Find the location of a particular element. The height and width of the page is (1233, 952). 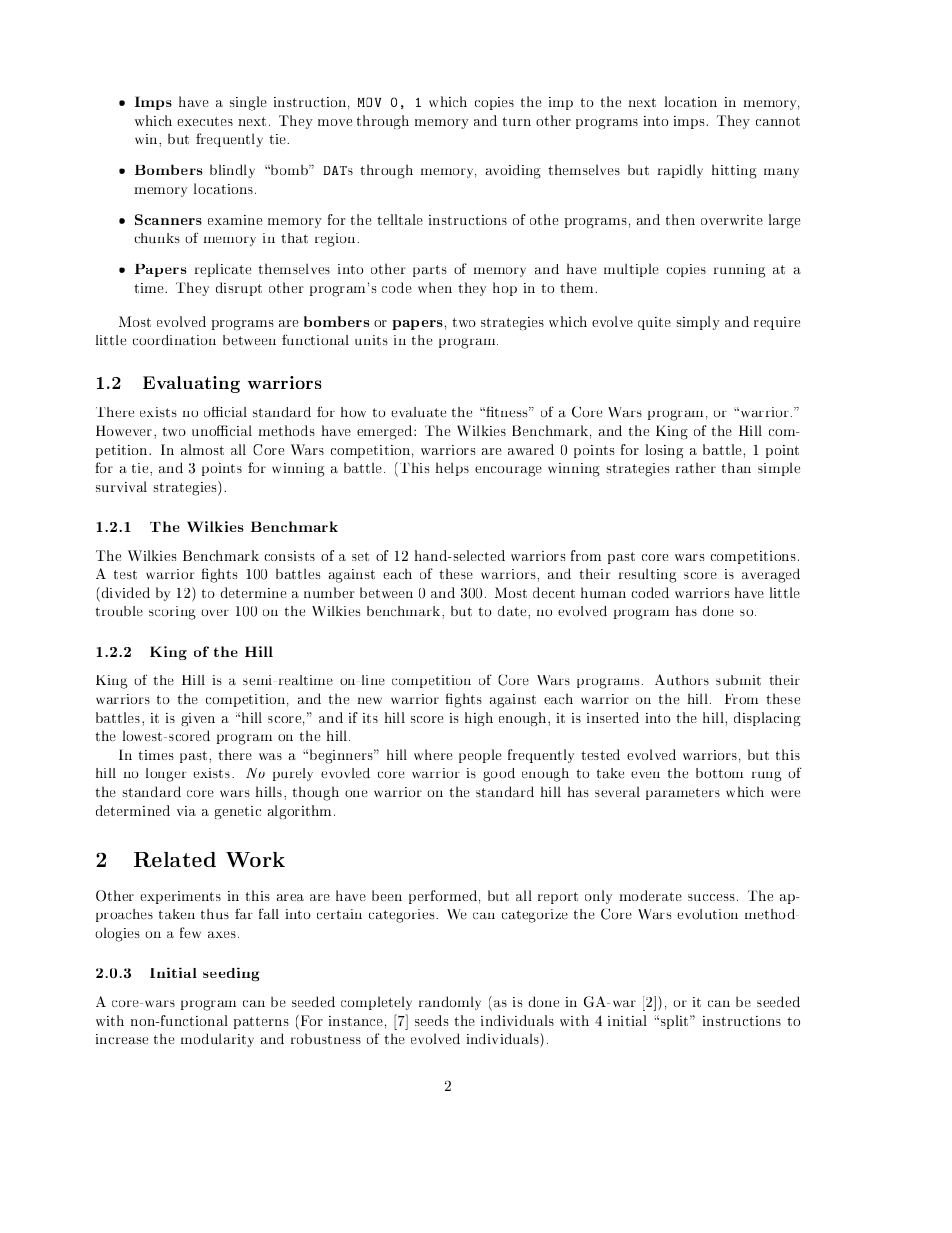

modularity is located at coordinates (217, 1040).
